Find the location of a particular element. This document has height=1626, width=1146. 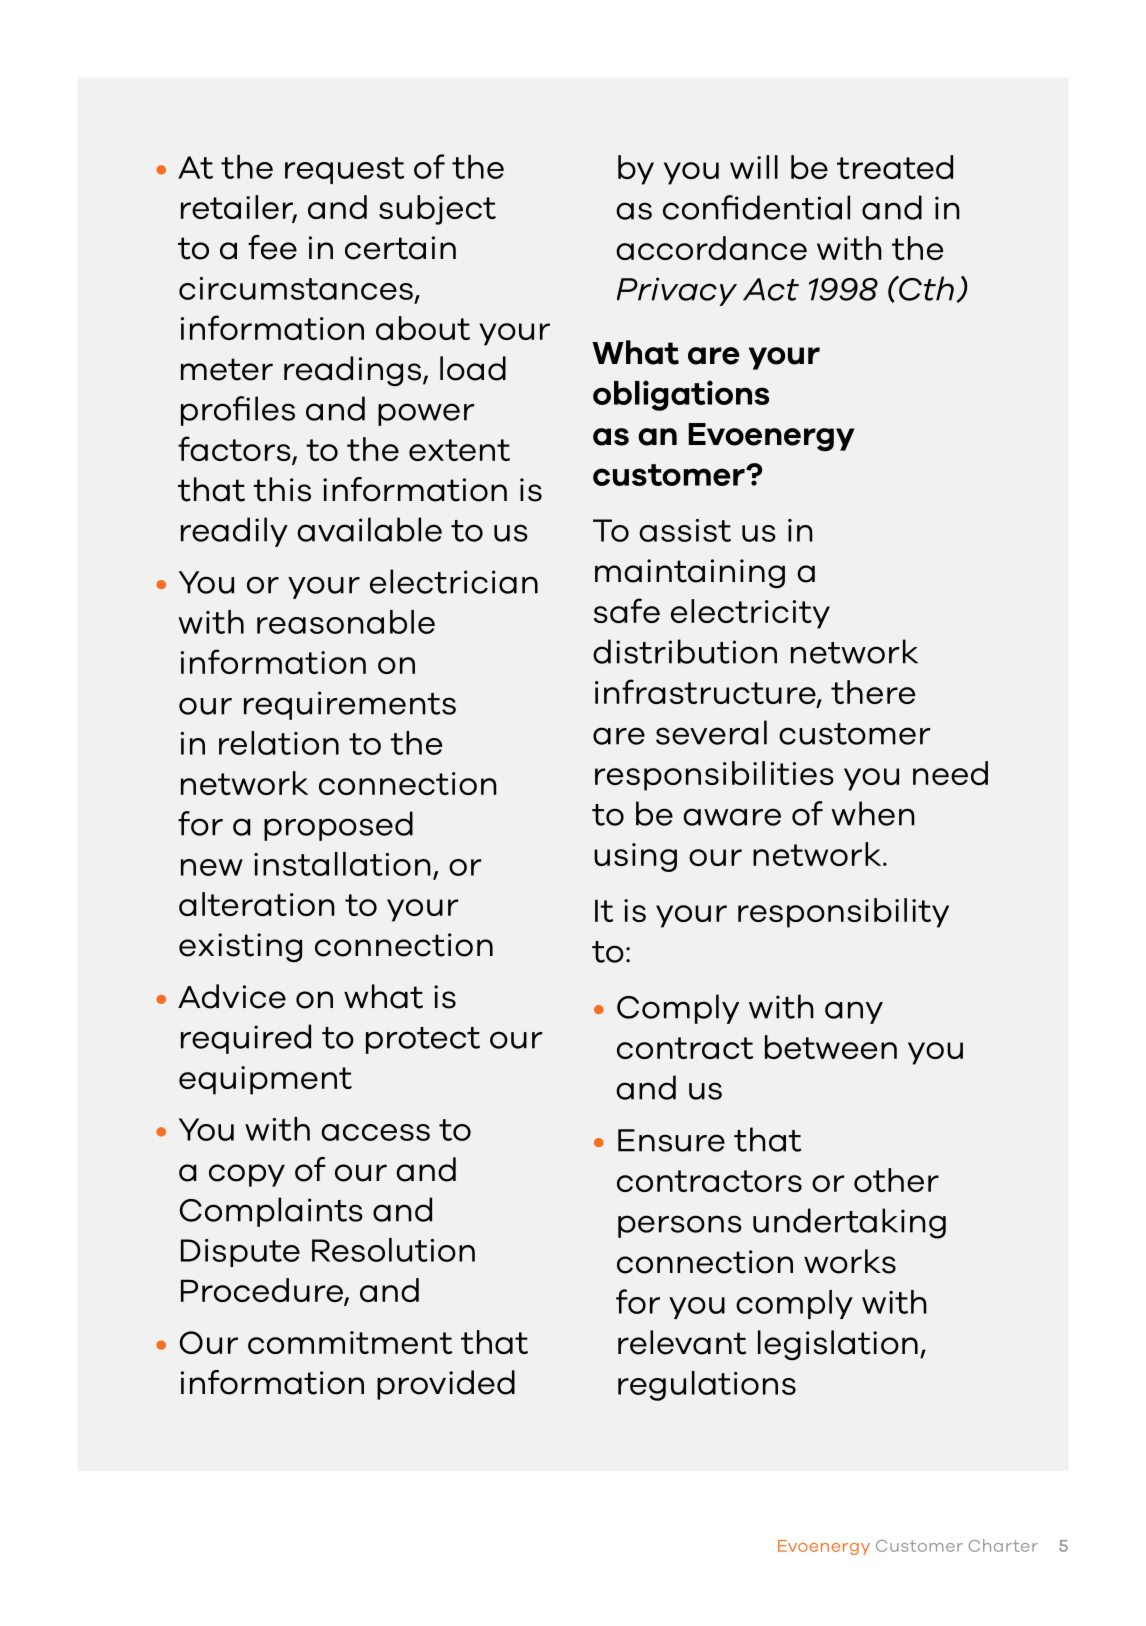

accordance is located at coordinates (711, 248).
